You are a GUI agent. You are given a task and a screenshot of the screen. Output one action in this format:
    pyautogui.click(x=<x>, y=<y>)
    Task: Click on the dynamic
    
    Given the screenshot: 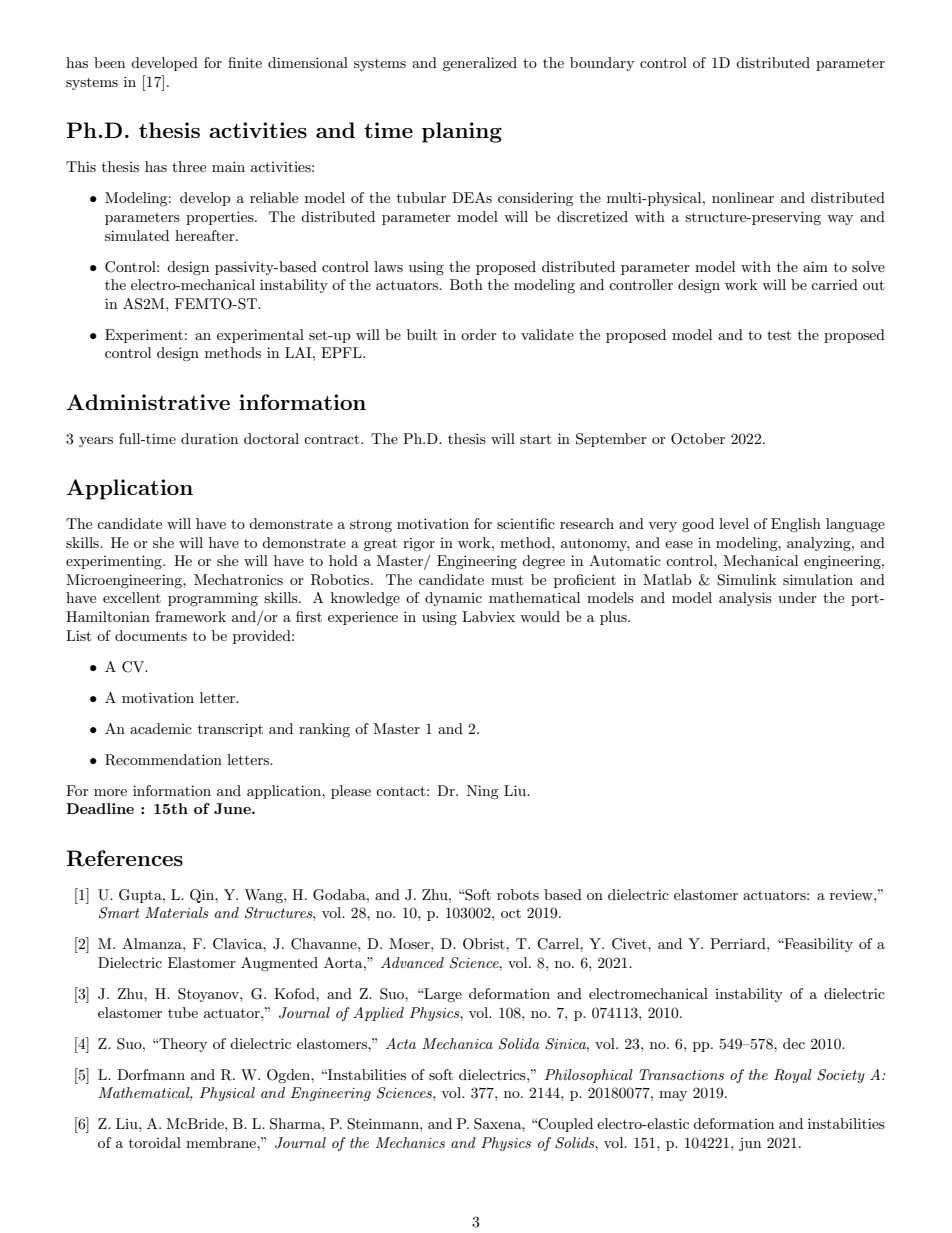 What is the action you would take?
    pyautogui.click(x=453, y=599)
